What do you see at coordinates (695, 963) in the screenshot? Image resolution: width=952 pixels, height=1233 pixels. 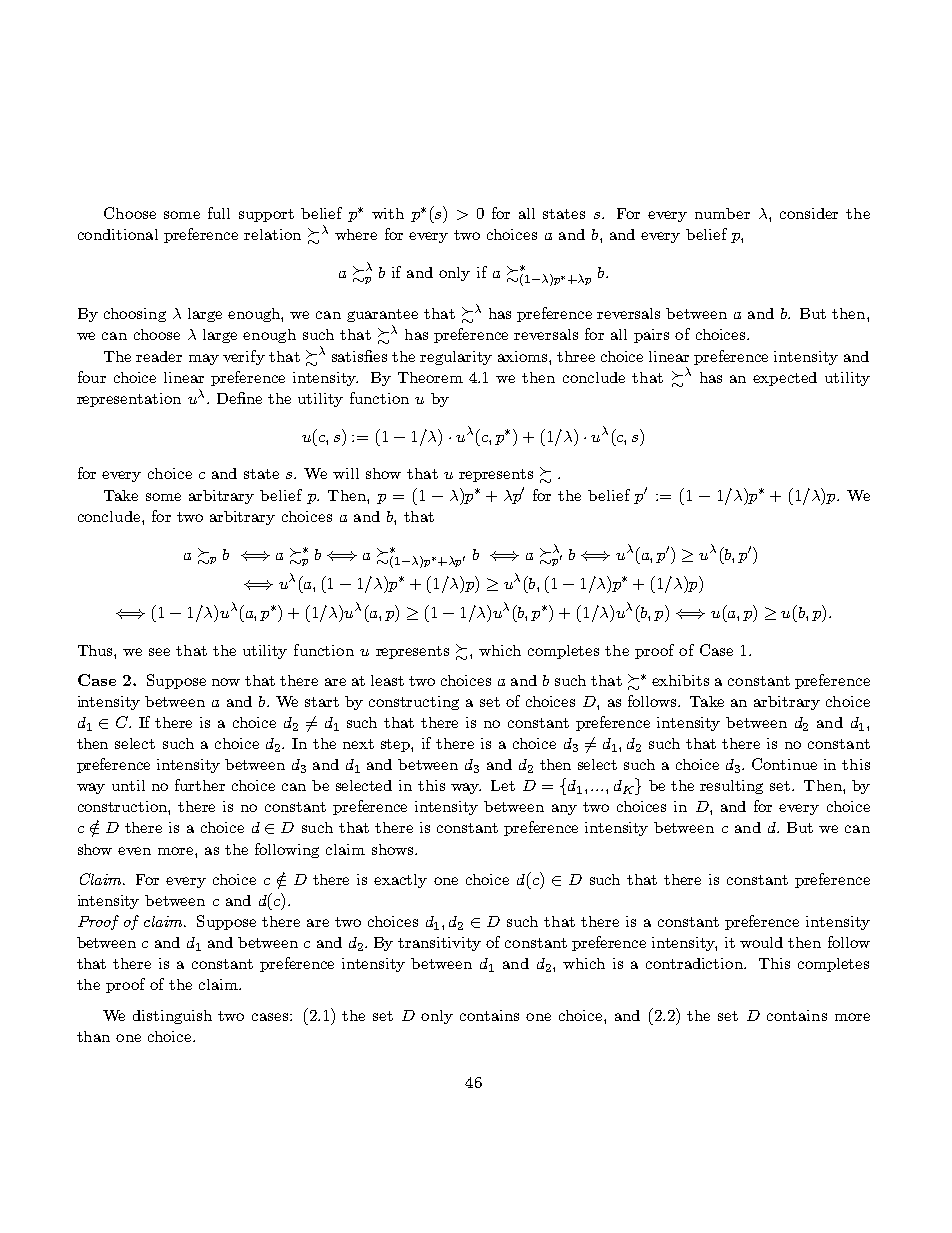 I see `contradiction` at bounding box center [695, 963].
